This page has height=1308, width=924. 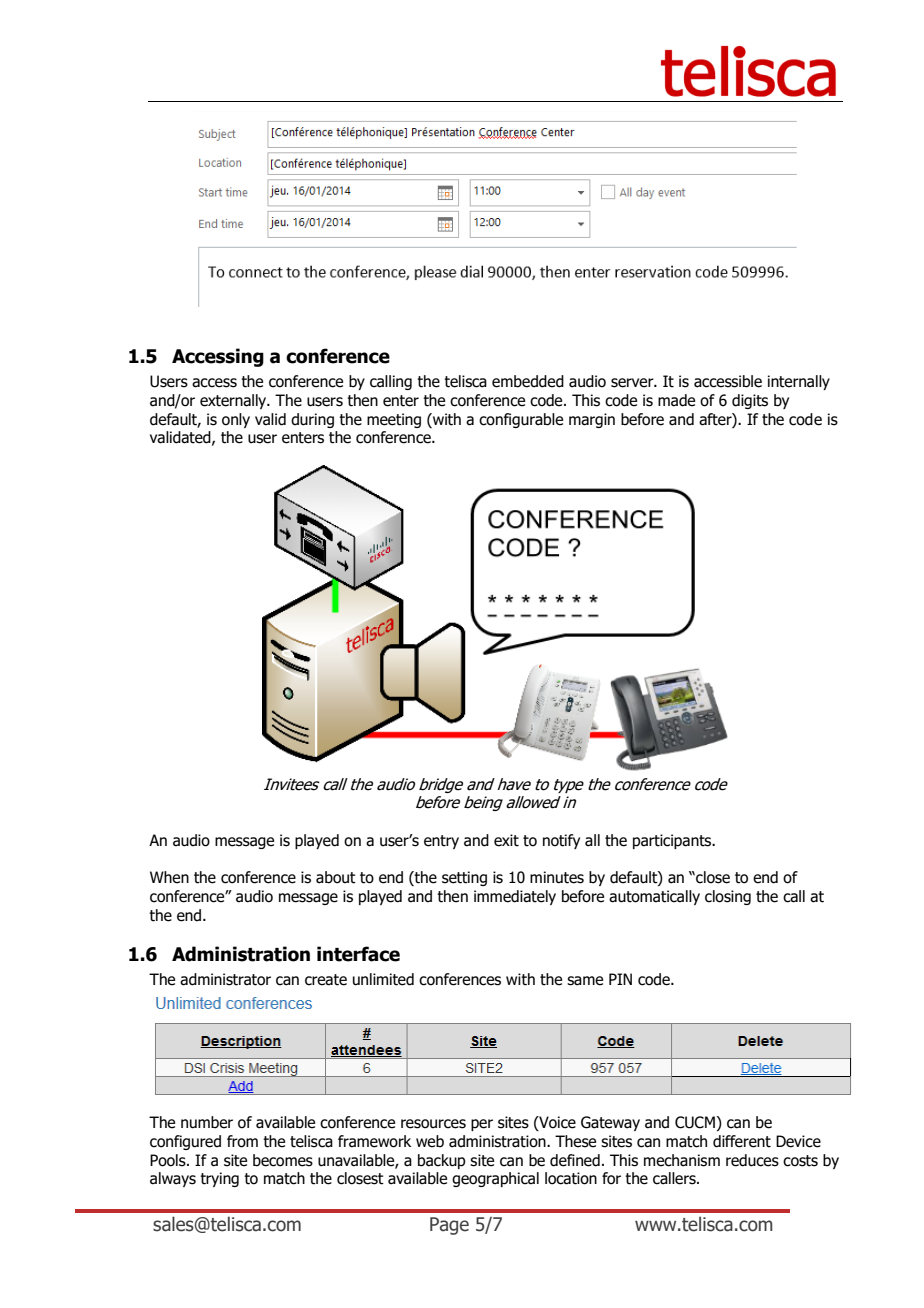 I want to click on When, so click(x=169, y=877).
